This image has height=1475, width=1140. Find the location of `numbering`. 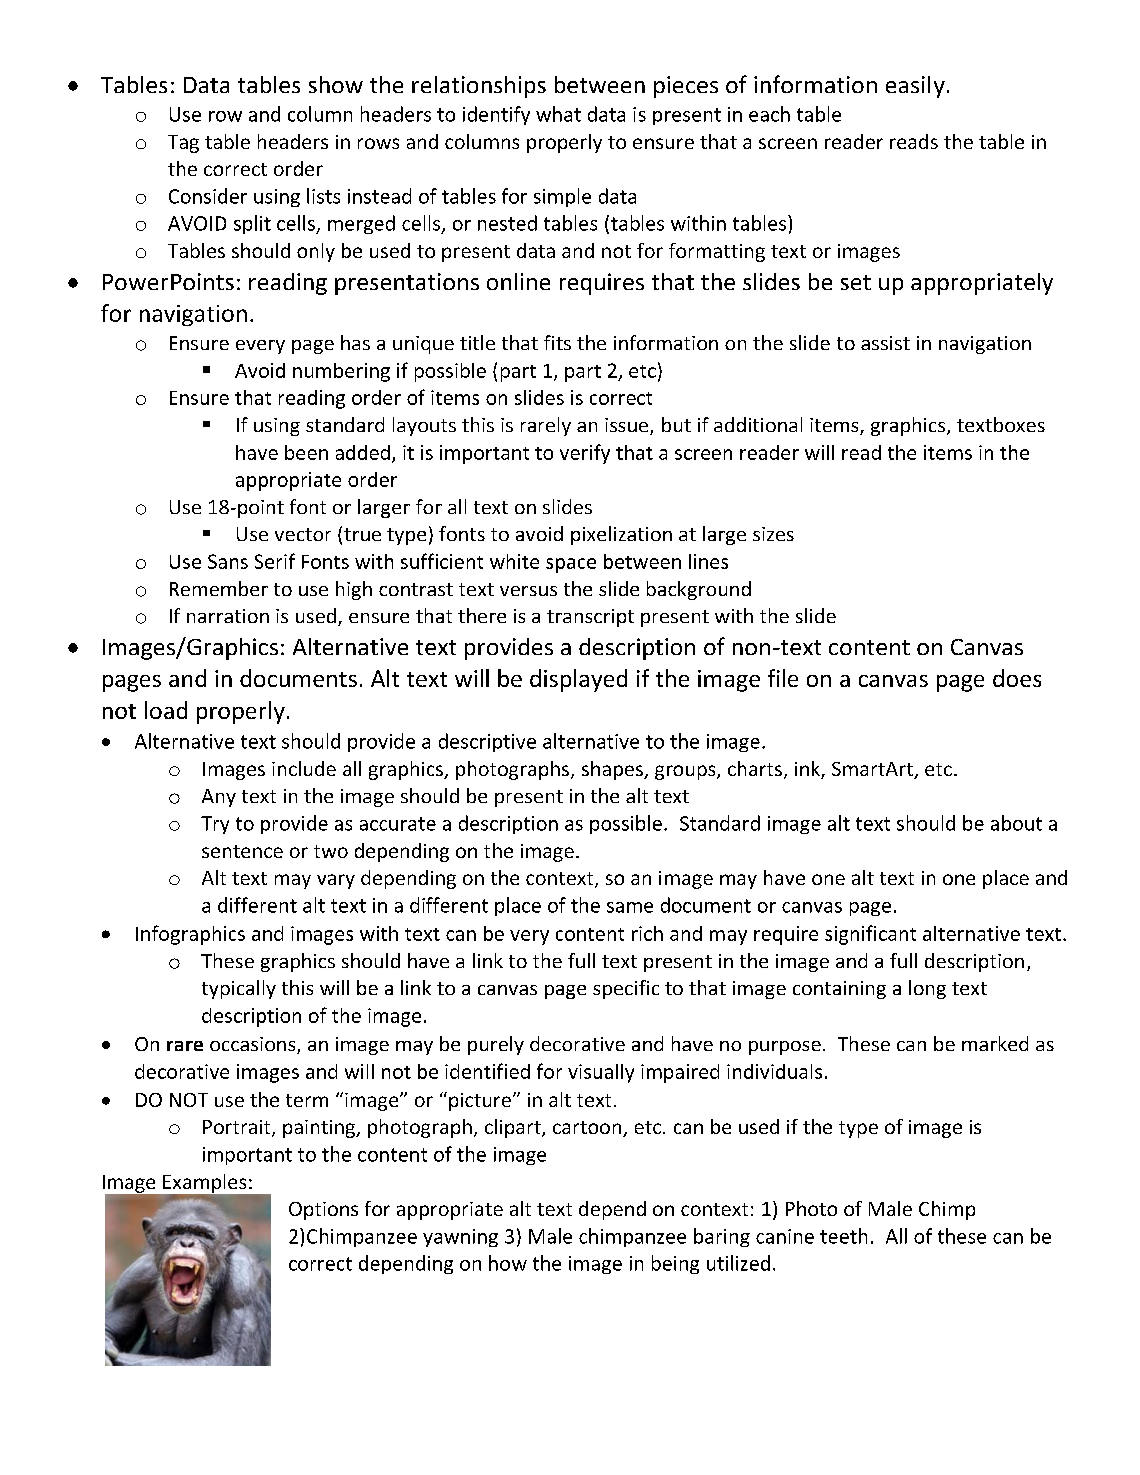

numbering is located at coordinates (341, 372).
